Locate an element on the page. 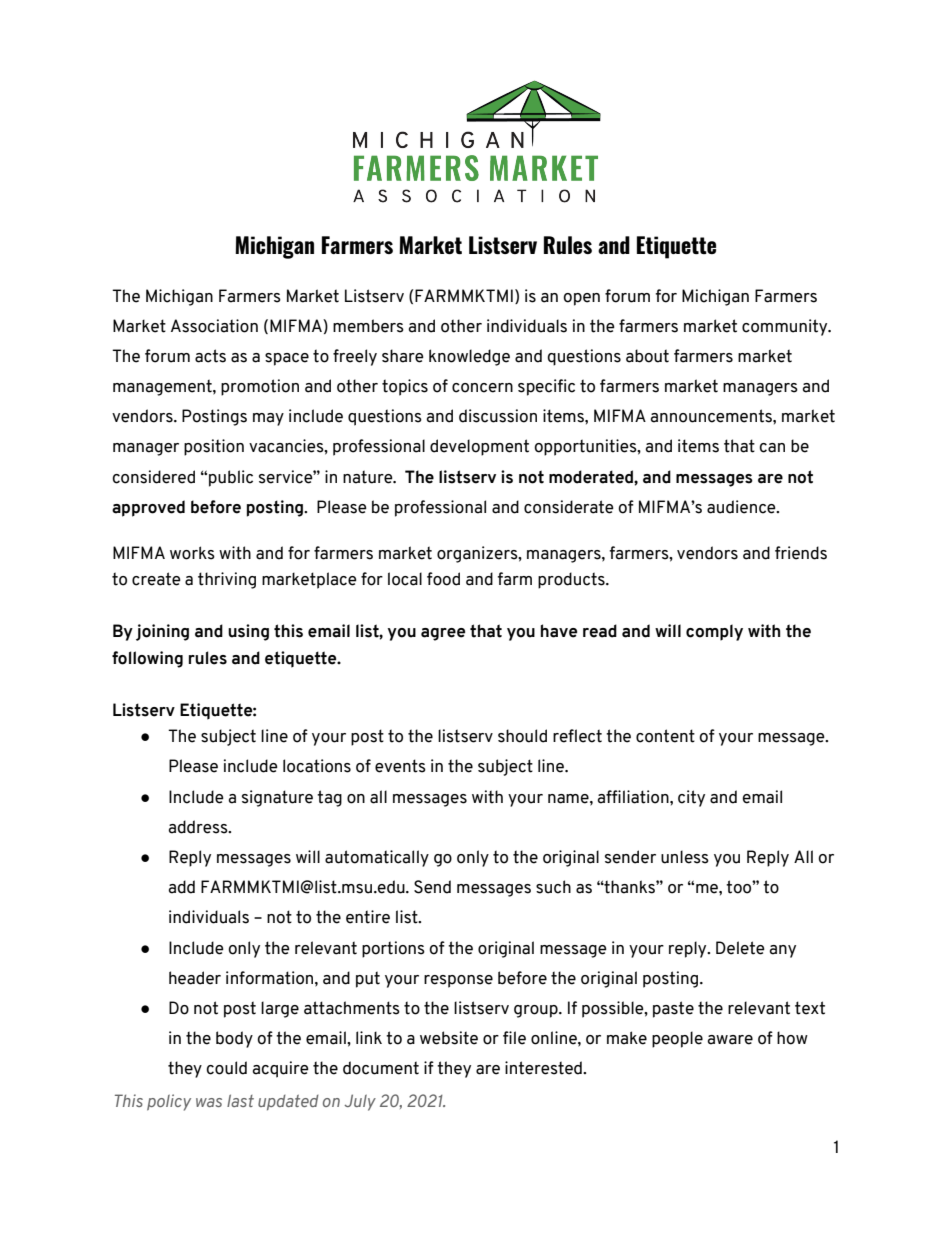 This document has height=1233, width=952. comply is located at coordinates (714, 632).
